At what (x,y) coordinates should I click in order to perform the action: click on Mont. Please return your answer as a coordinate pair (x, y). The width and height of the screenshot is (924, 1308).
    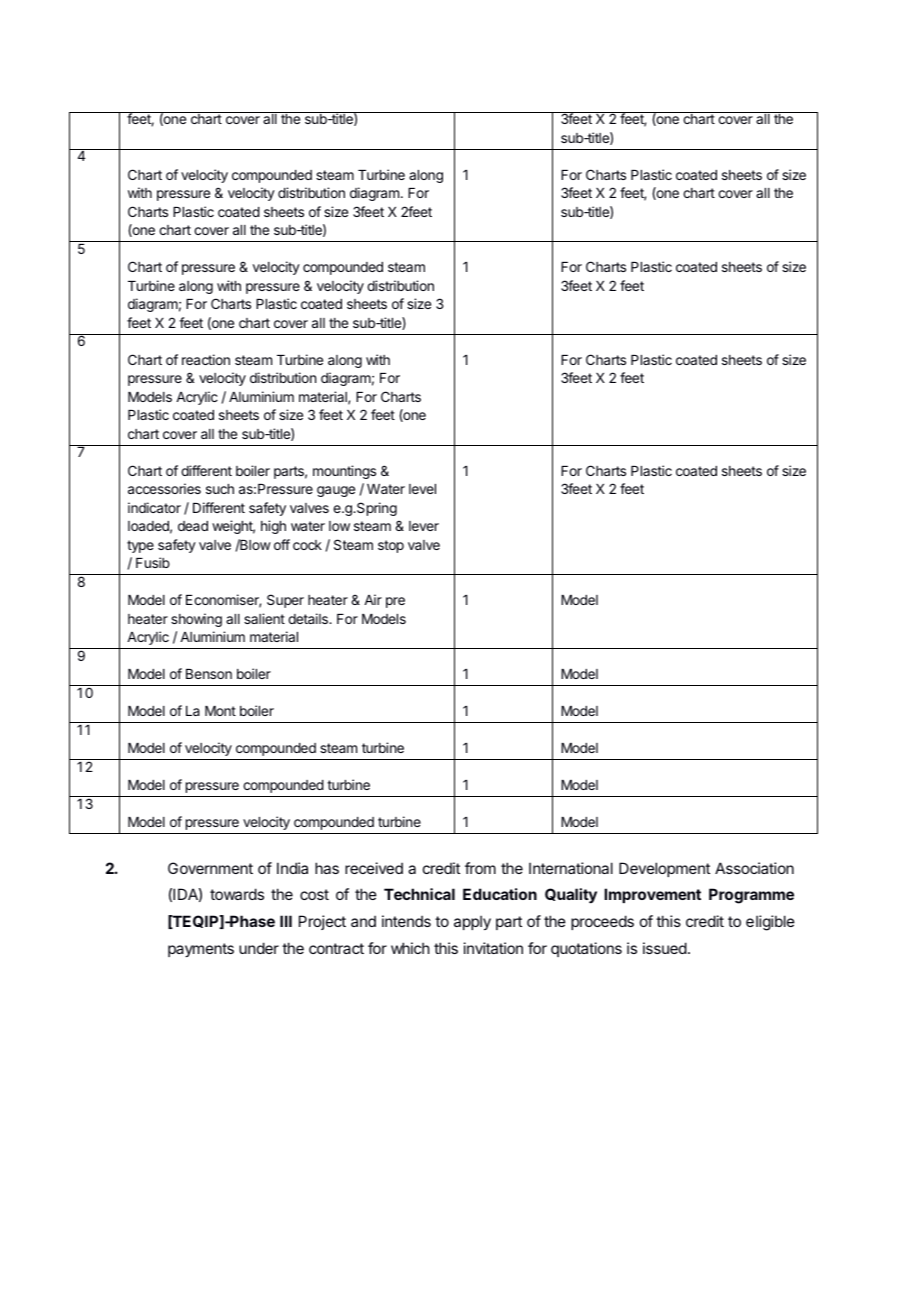
    Looking at the image, I should click on (220, 711).
